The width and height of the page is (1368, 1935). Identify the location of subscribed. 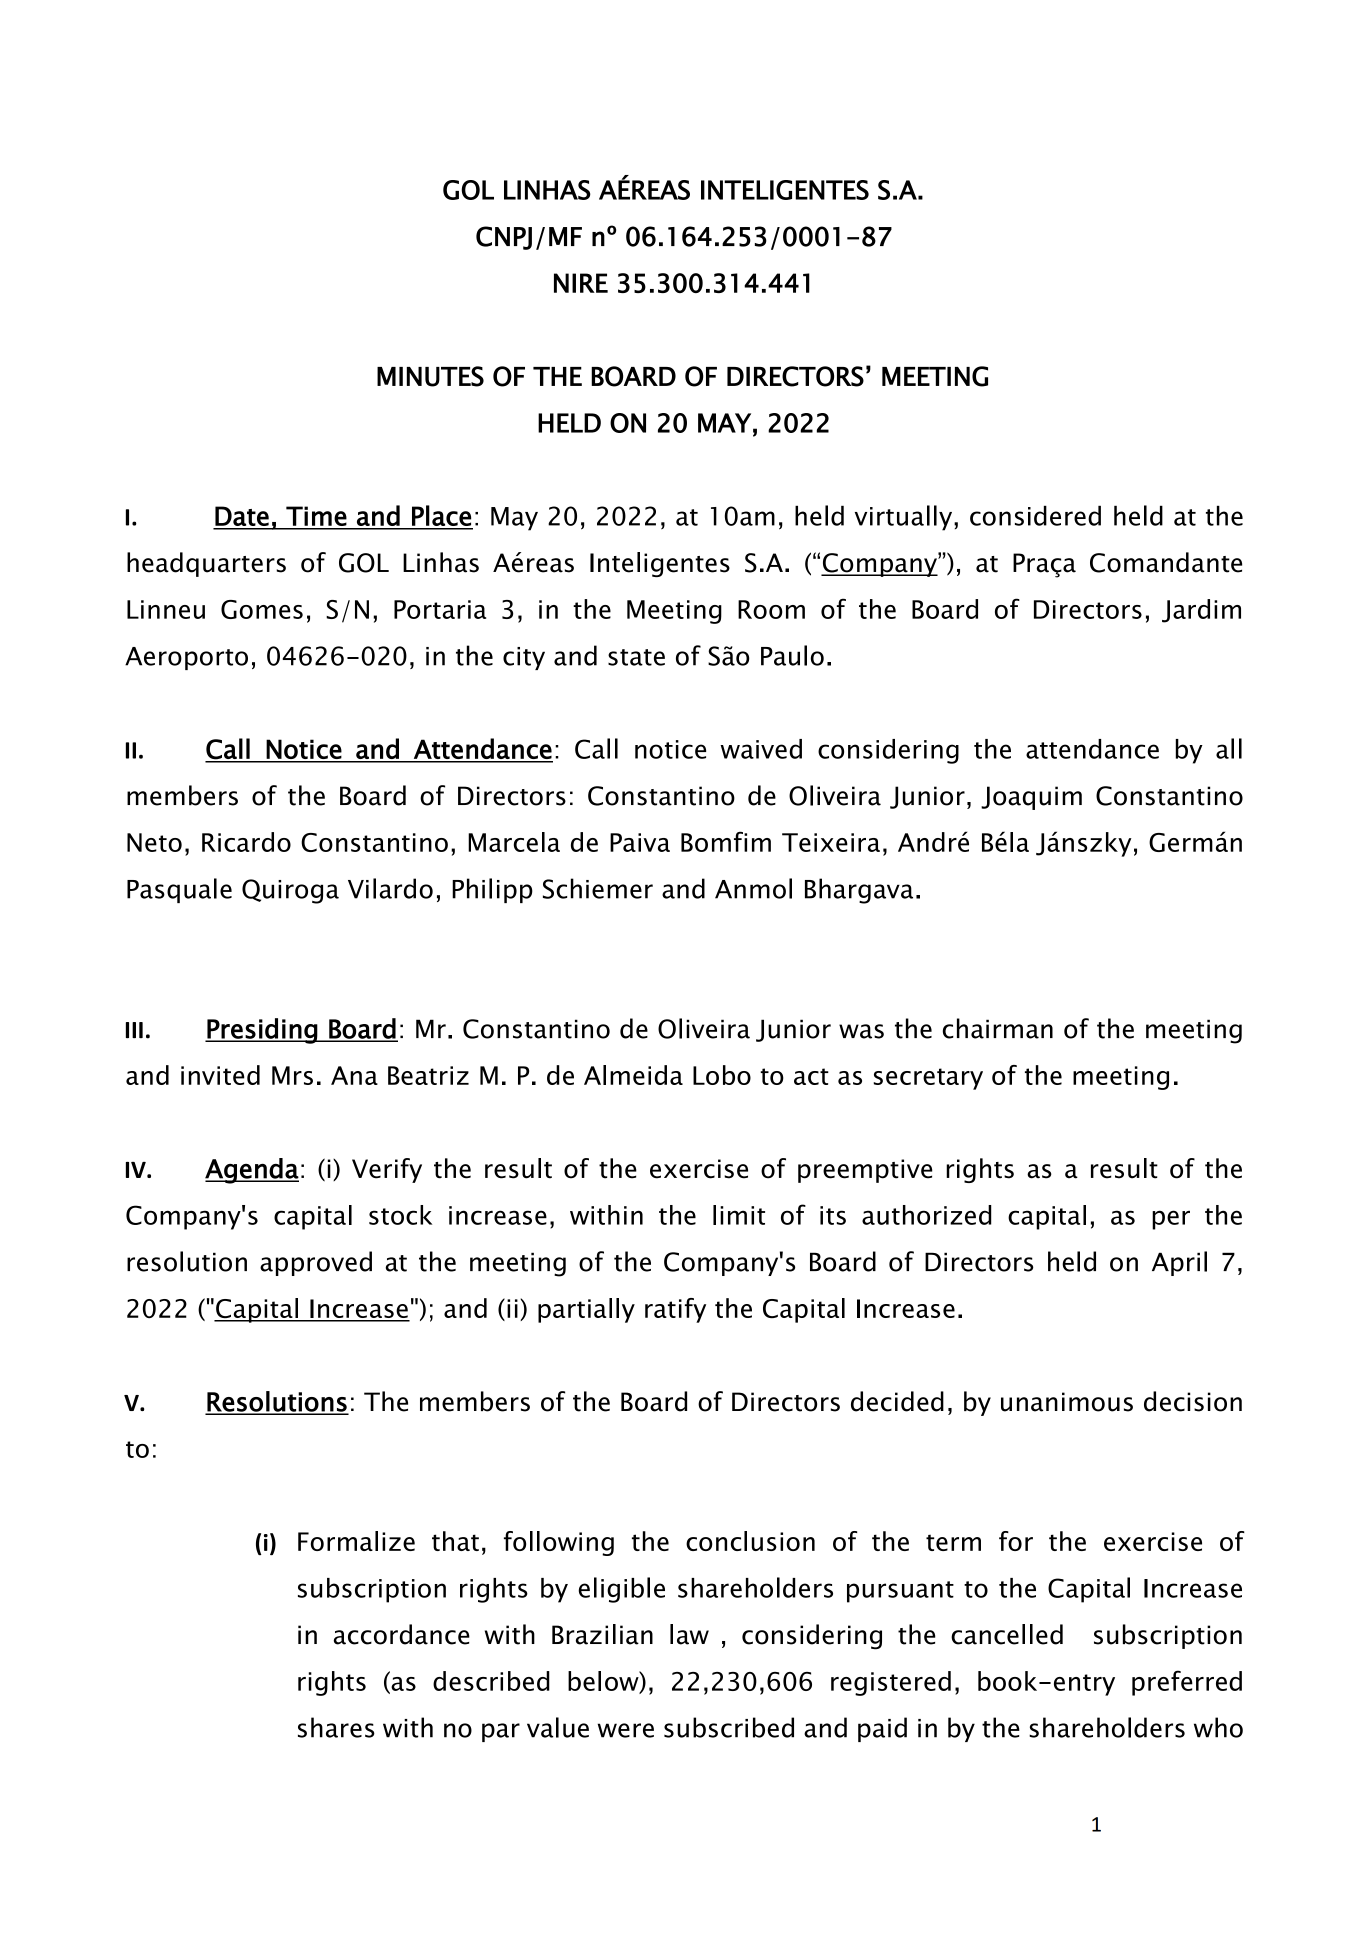
(729, 1727).
